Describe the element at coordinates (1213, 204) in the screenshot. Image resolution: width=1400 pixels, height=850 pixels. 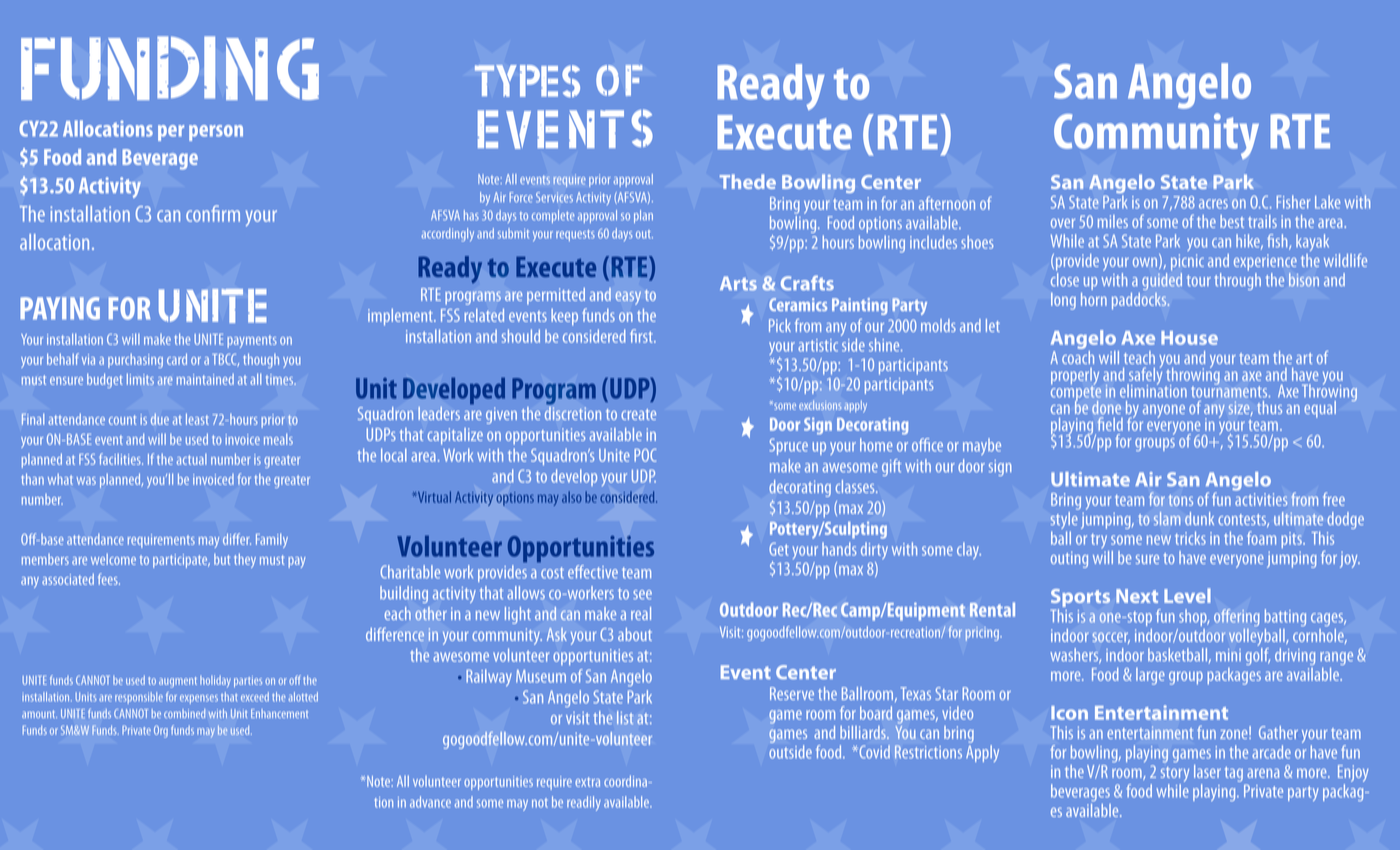
I see `acres` at that location.
